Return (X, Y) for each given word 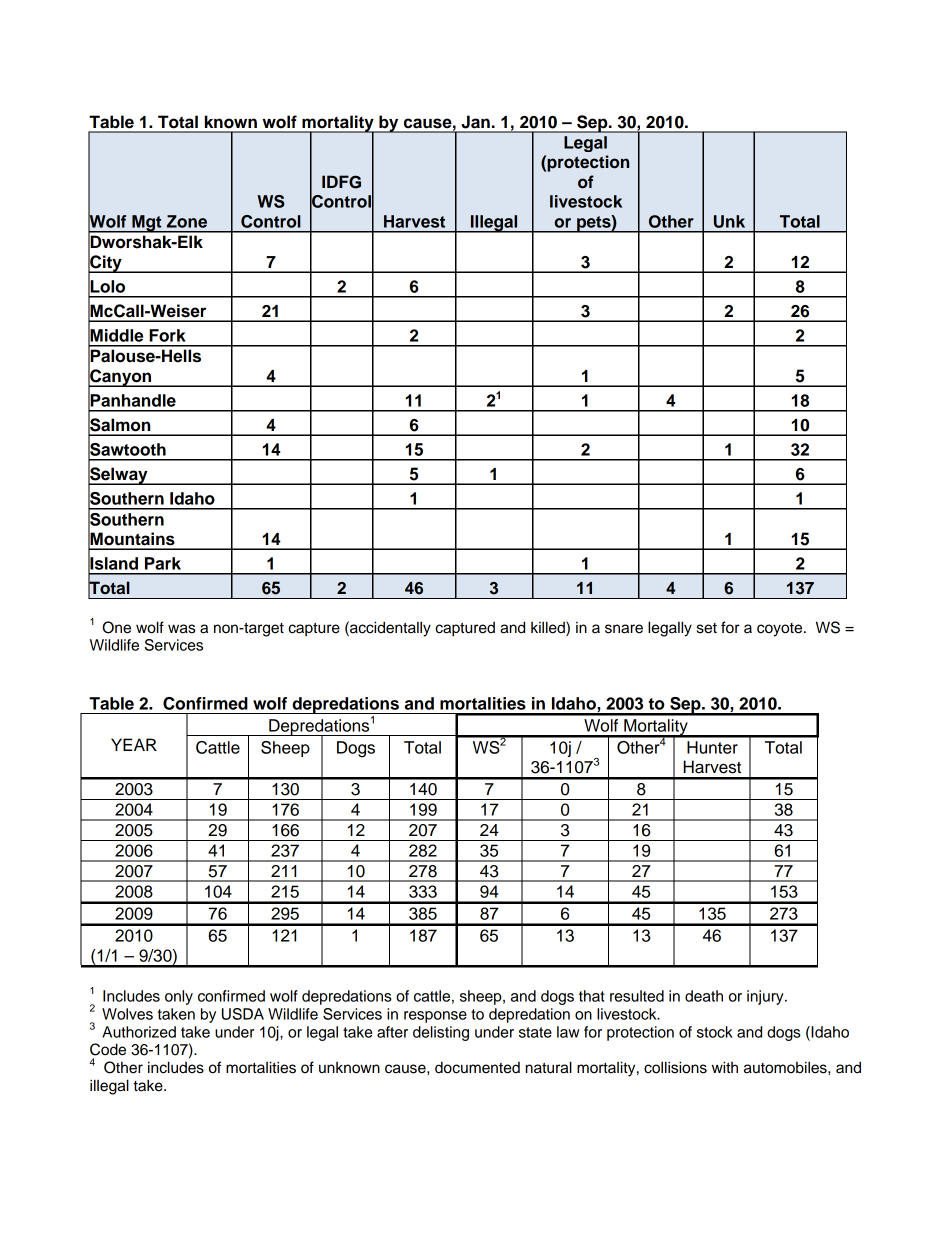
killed (549, 627)
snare (624, 629)
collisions (675, 1067)
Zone (187, 221)
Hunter (712, 747)
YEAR (134, 744)
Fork (167, 335)
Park (163, 563)
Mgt (147, 224)
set (707, 628)
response (435, 1017)
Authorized (139, 1032)
